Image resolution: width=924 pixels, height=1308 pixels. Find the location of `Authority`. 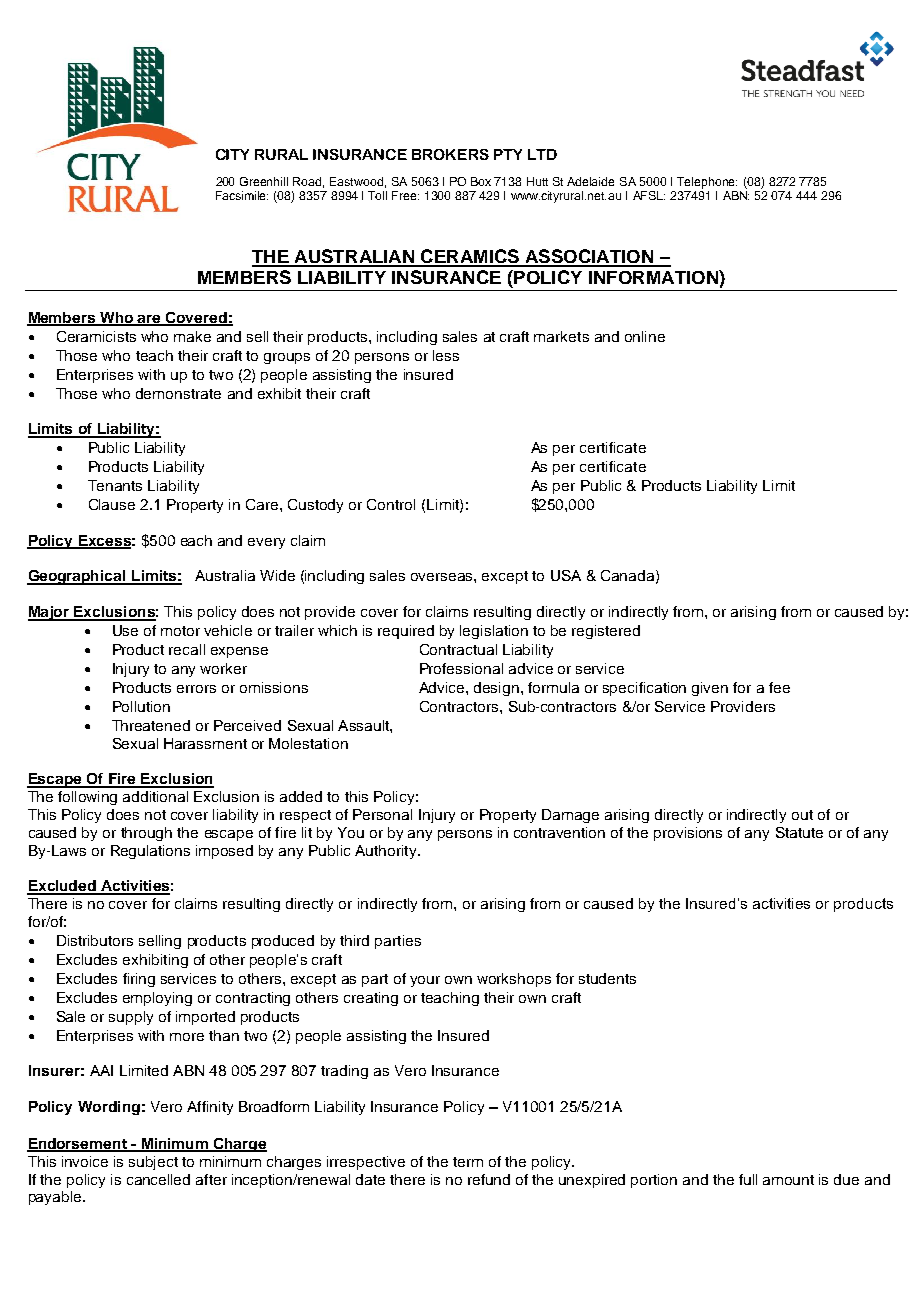

Authority is located at coordinates (387, 852).
